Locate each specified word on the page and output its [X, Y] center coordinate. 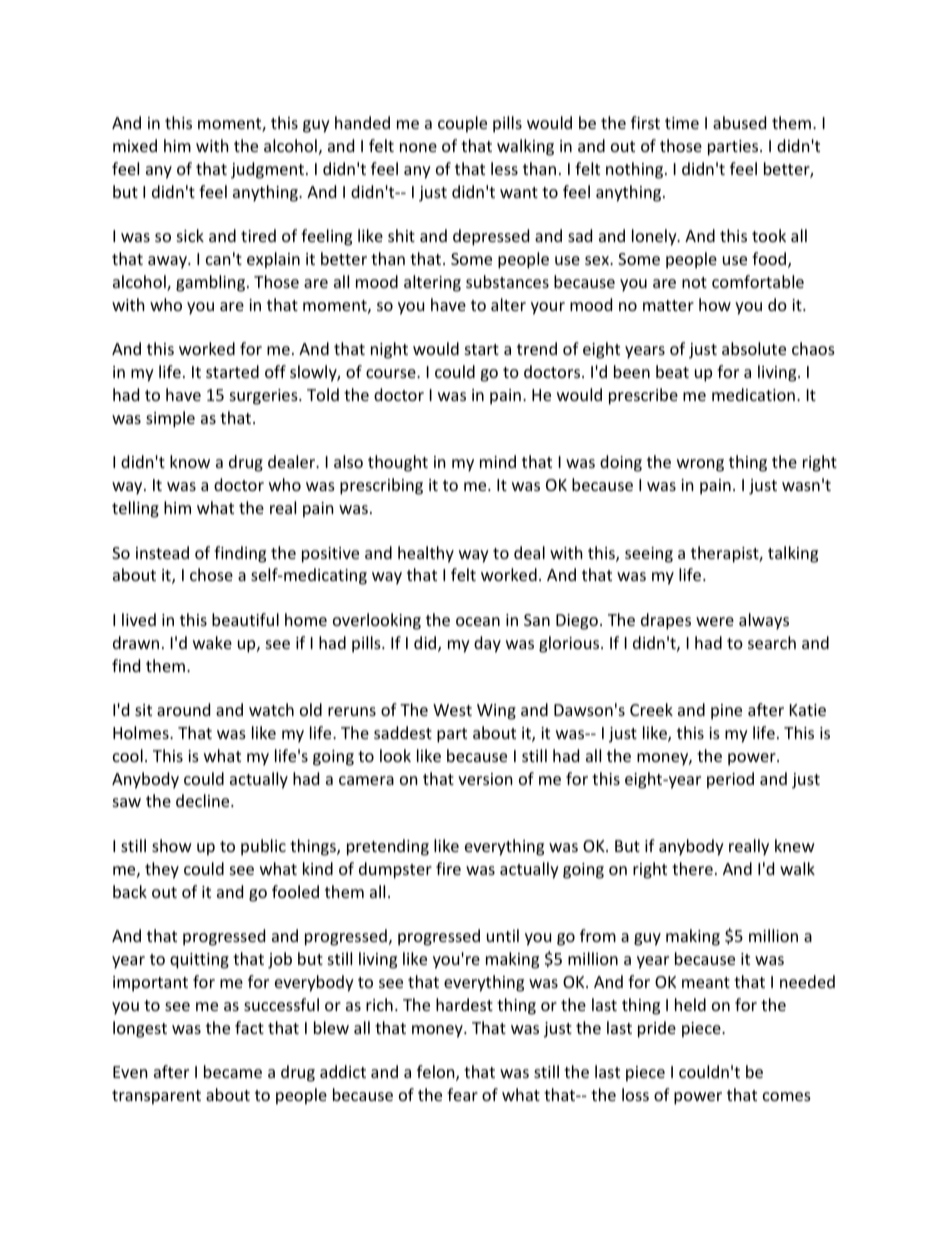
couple [462, 124]
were [715, 621]
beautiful [245, 619]
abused [739, 122]
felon [437, 1073]
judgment [267, 170]
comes [787, 1096]
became [233, 1071]
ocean [478, 621]
